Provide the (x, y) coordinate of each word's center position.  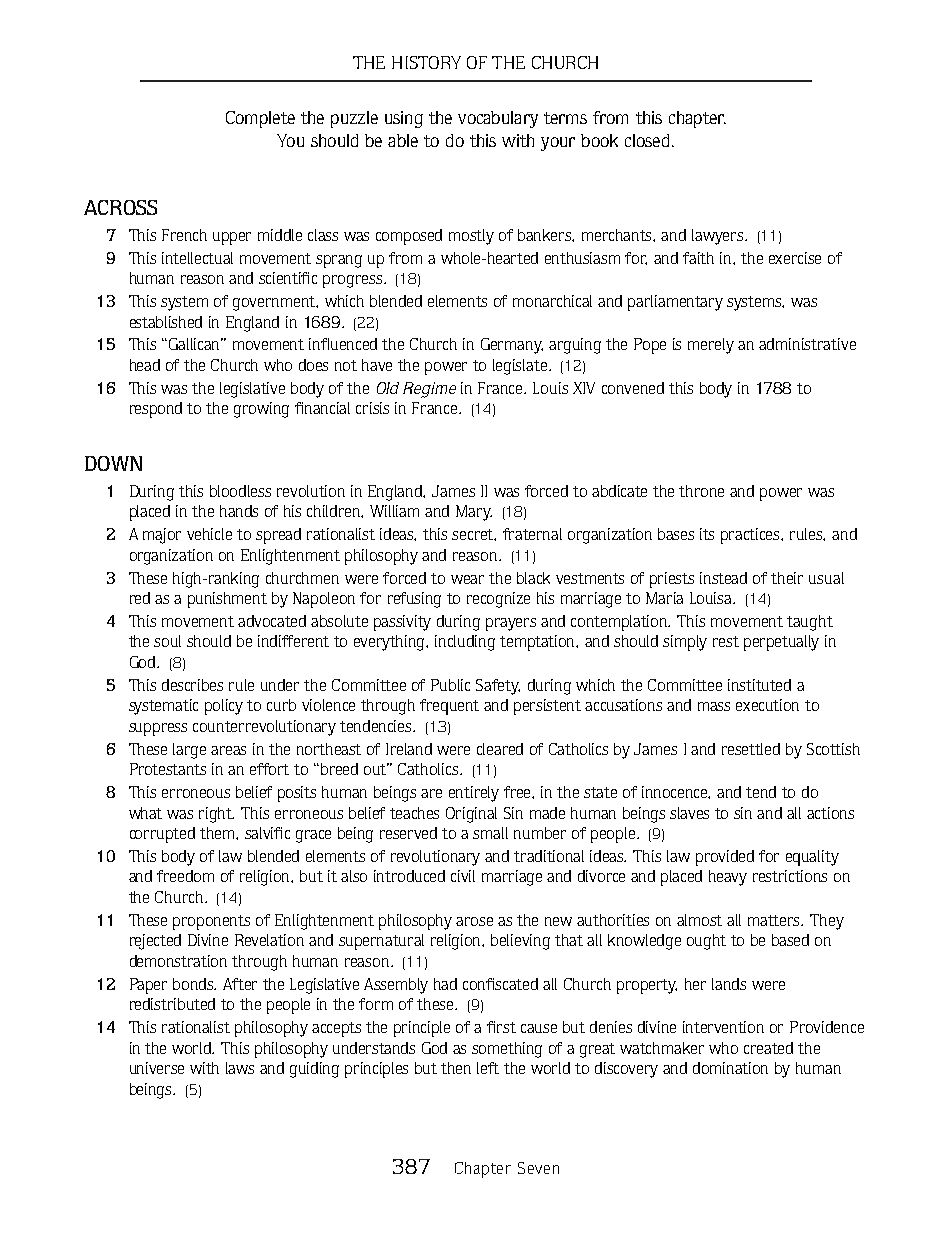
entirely (474, 794)
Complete (260, 119)
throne (701, 491)
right (216, 815)
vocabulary (498, 119)
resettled (751, 749)
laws (240, 1068)
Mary (474, 513)
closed (647, 140)
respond (156, 410)
